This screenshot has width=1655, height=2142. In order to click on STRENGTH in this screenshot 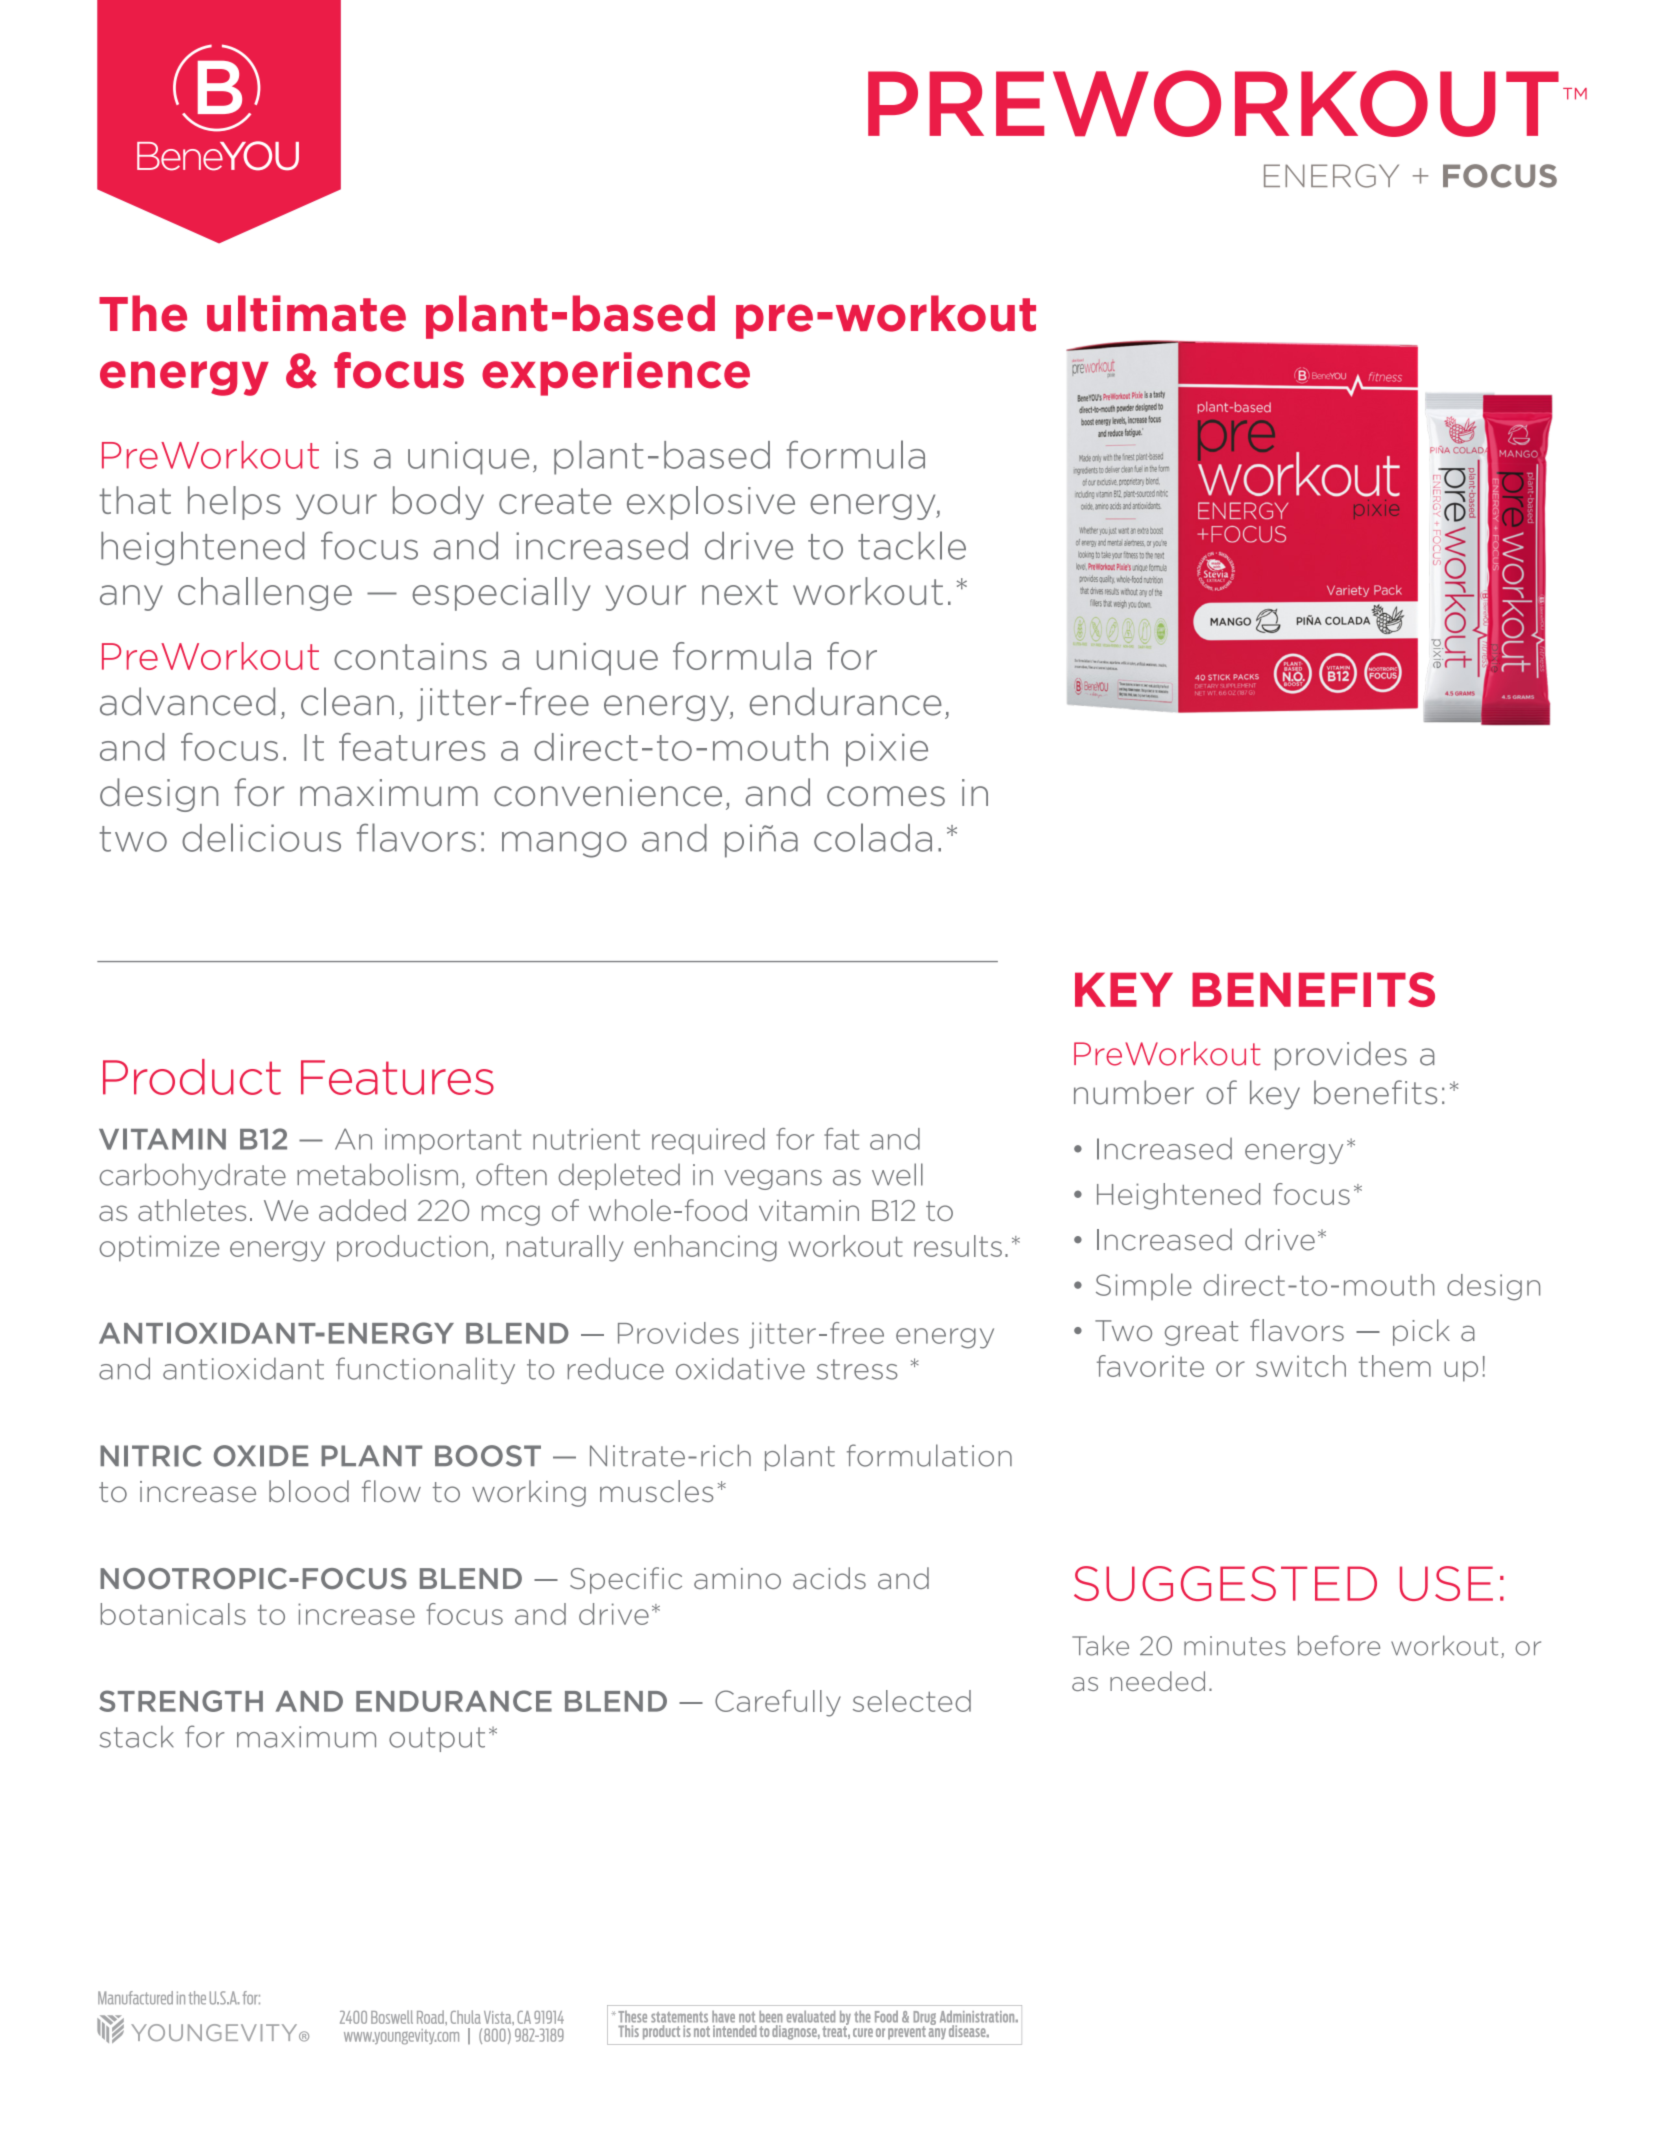, I will do `click(181, 1701)`.
